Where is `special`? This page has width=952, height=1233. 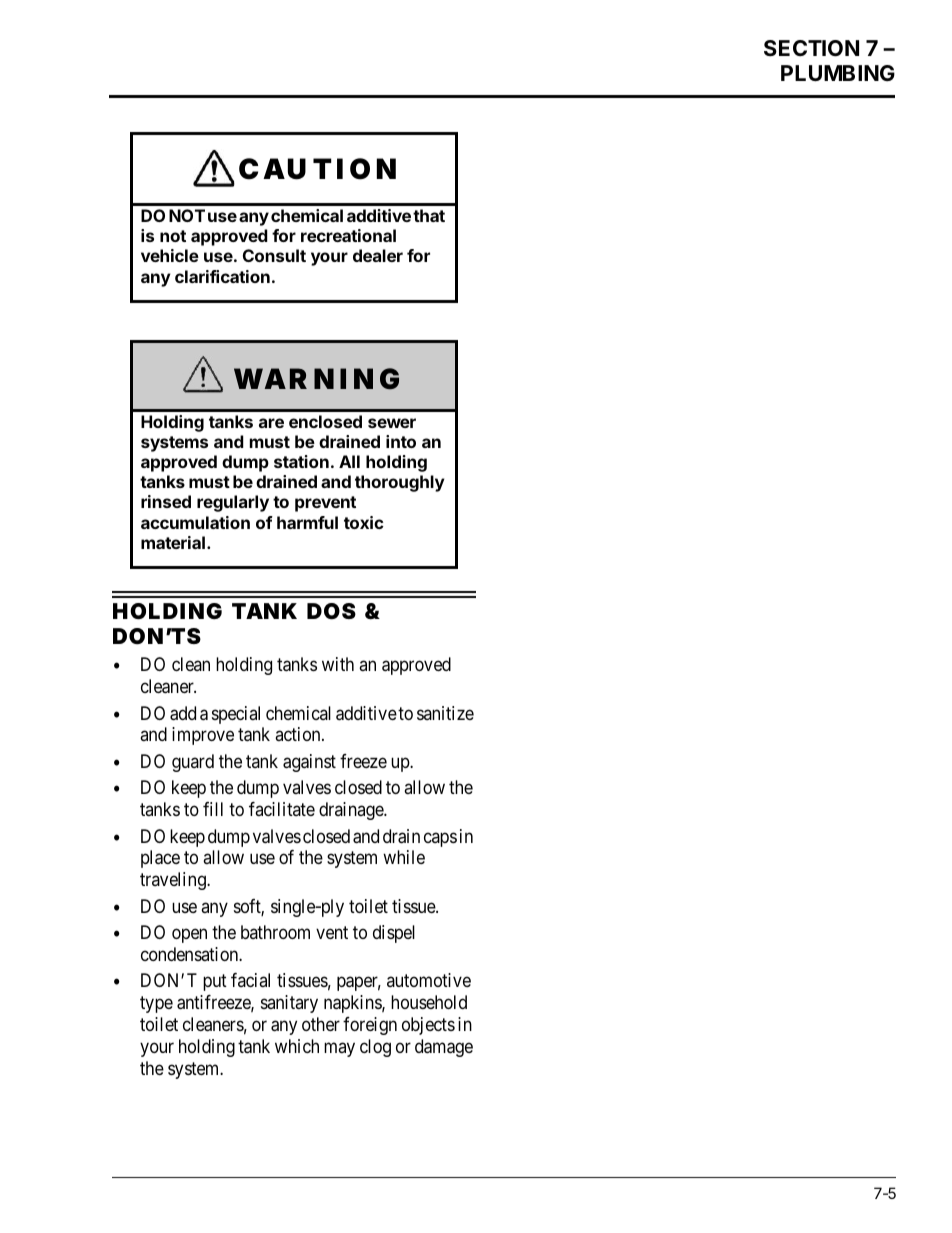
special is located at coordinates (236, 715).
